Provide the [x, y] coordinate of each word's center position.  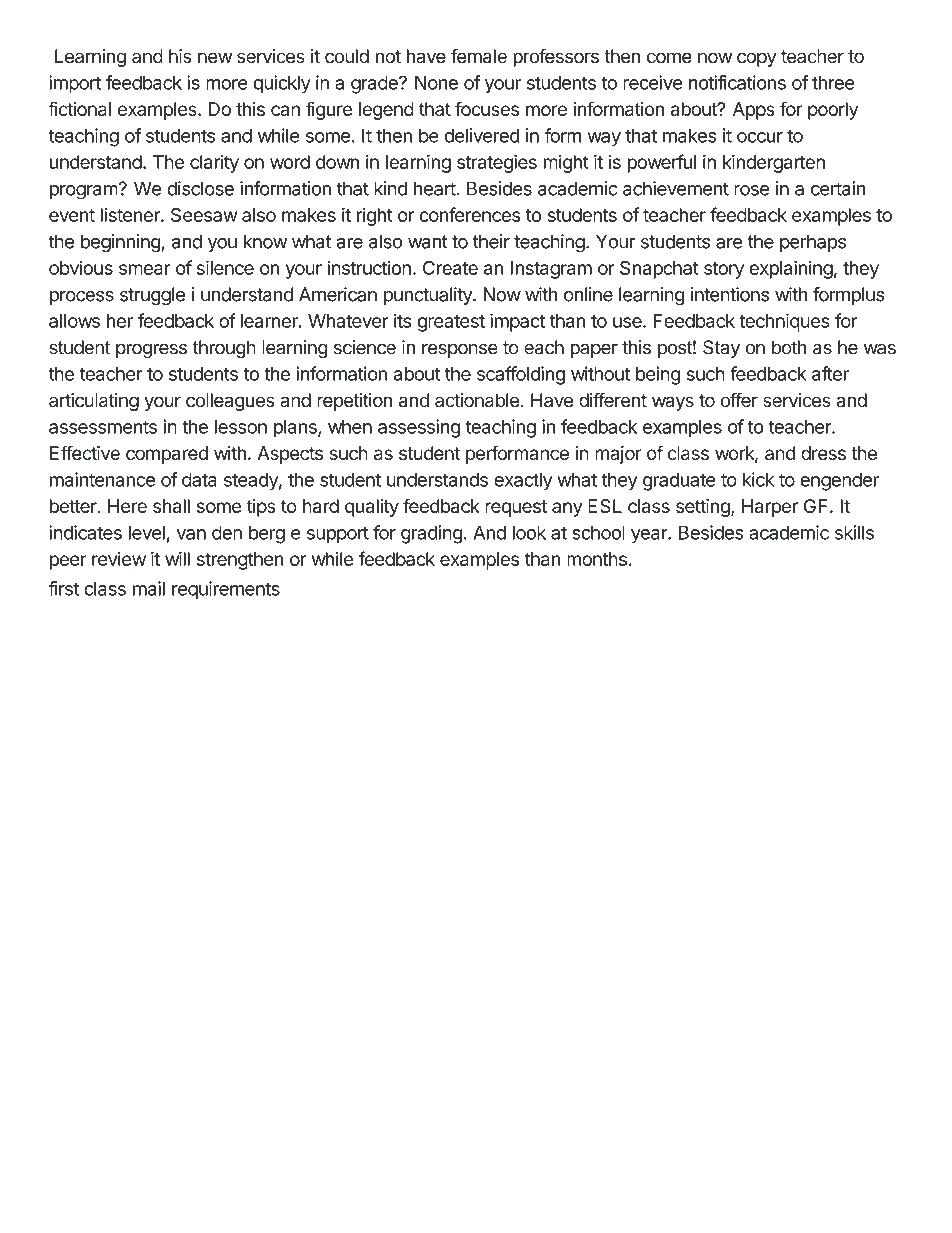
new [215, 58]
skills [854, 532]
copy [757, 59]
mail [149, 588]
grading [432, 534]
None [436, 82]
